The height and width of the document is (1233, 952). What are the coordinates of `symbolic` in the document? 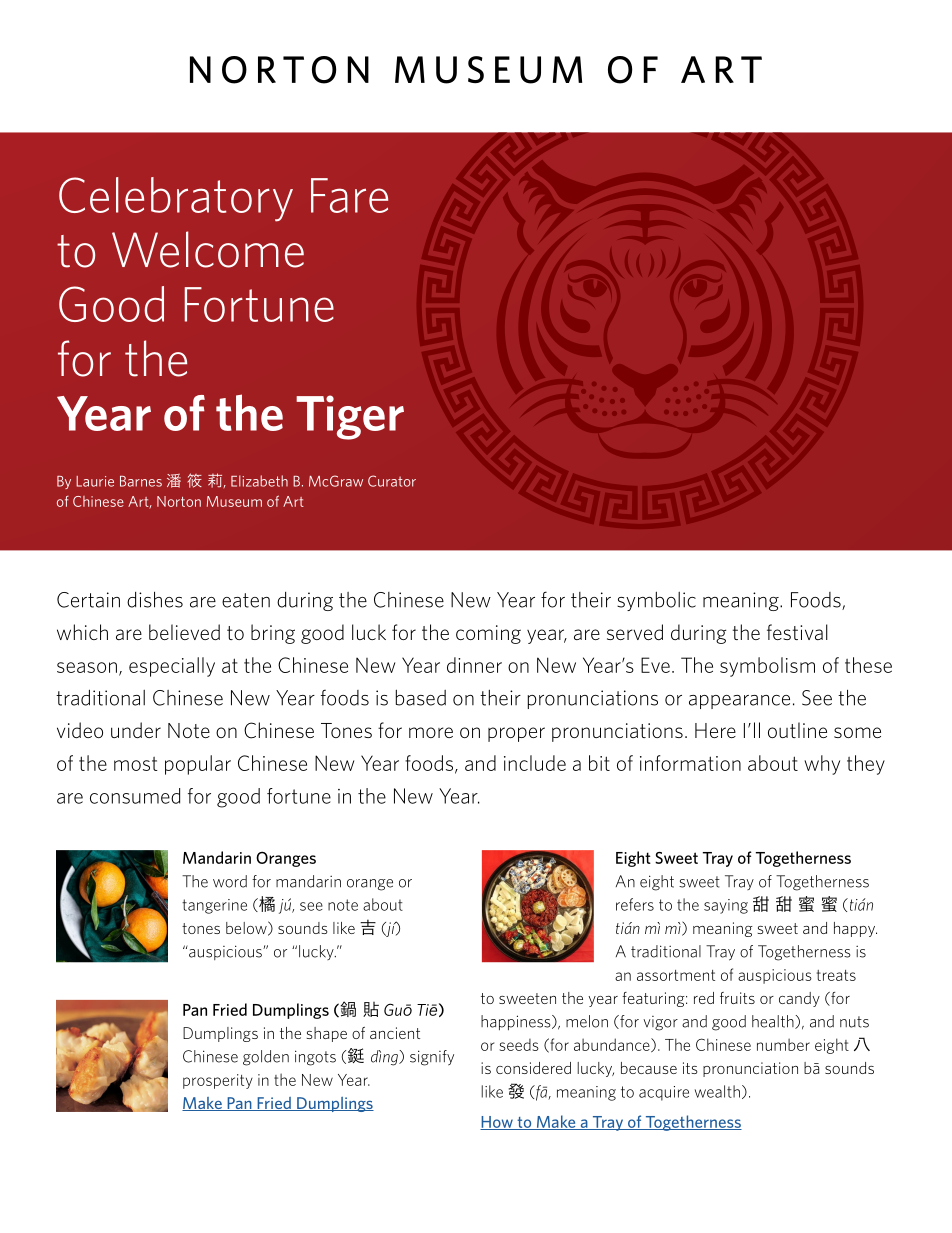 It's located at (656, 601).
